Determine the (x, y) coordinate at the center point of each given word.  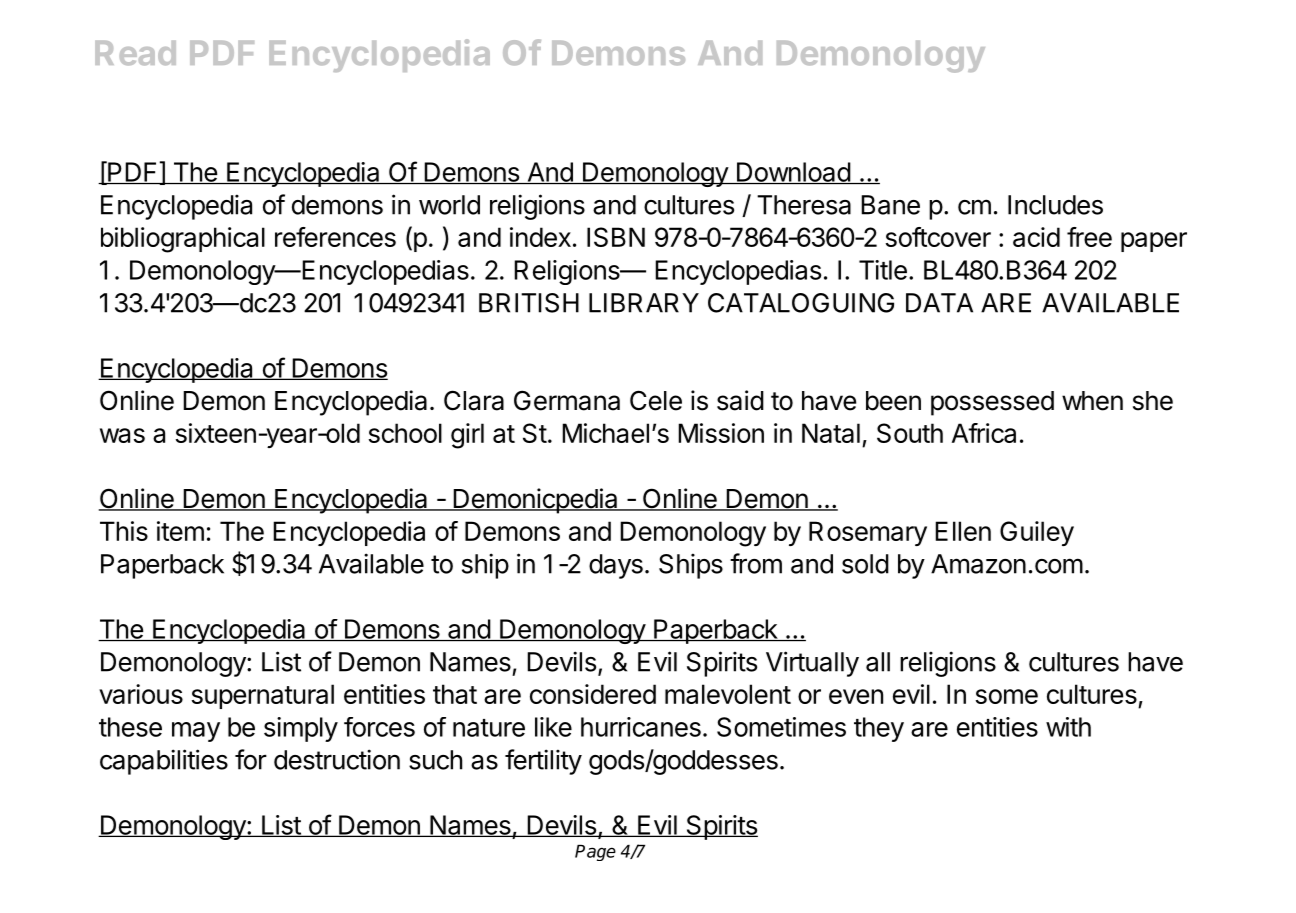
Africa (984, 433)
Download (793, 173)
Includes (1055, 205)
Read (135, 53)
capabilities (164, 762)
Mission (721, 433)
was (122, 435)
